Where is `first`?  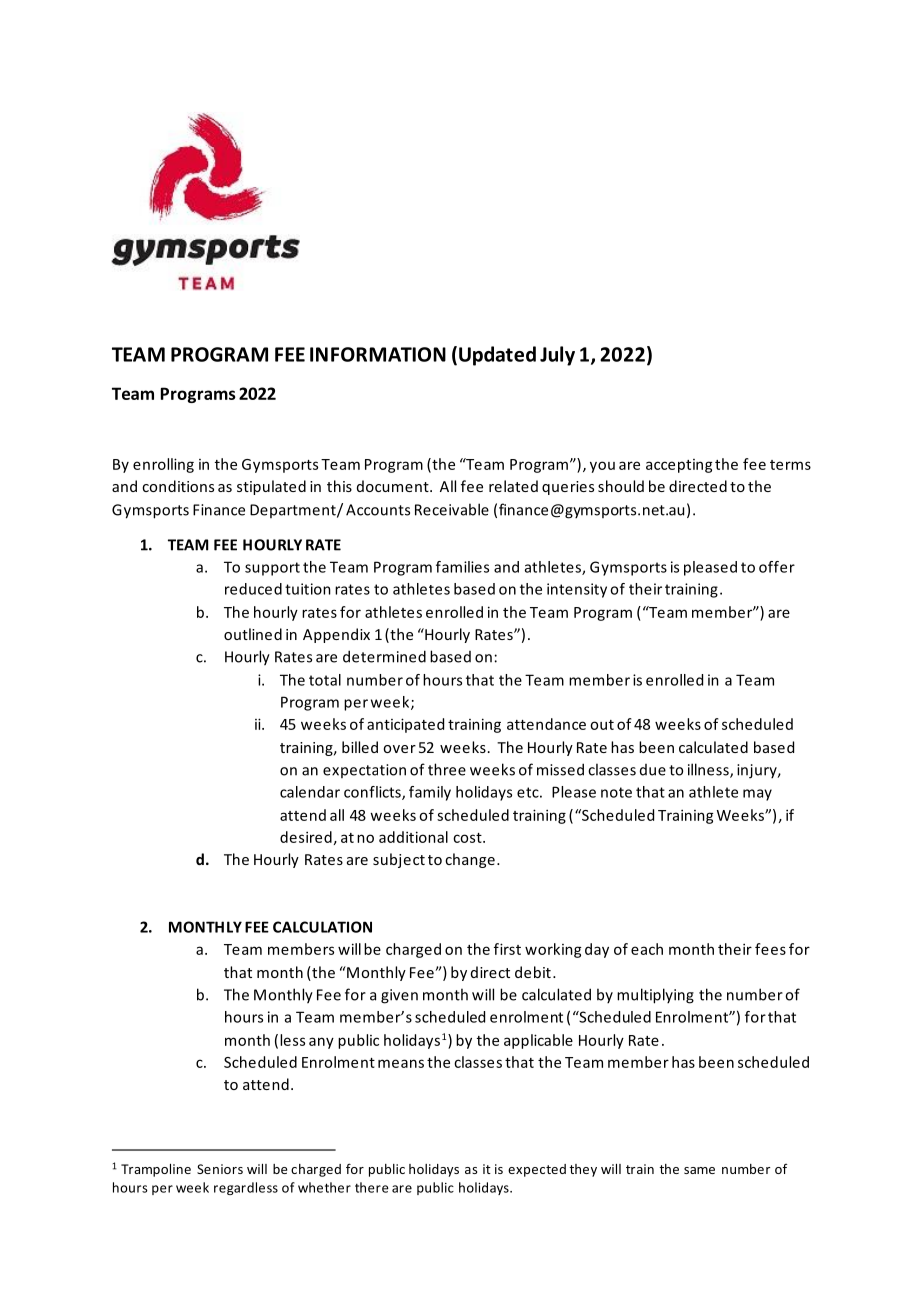 first is located at coordinates (507, 949).
